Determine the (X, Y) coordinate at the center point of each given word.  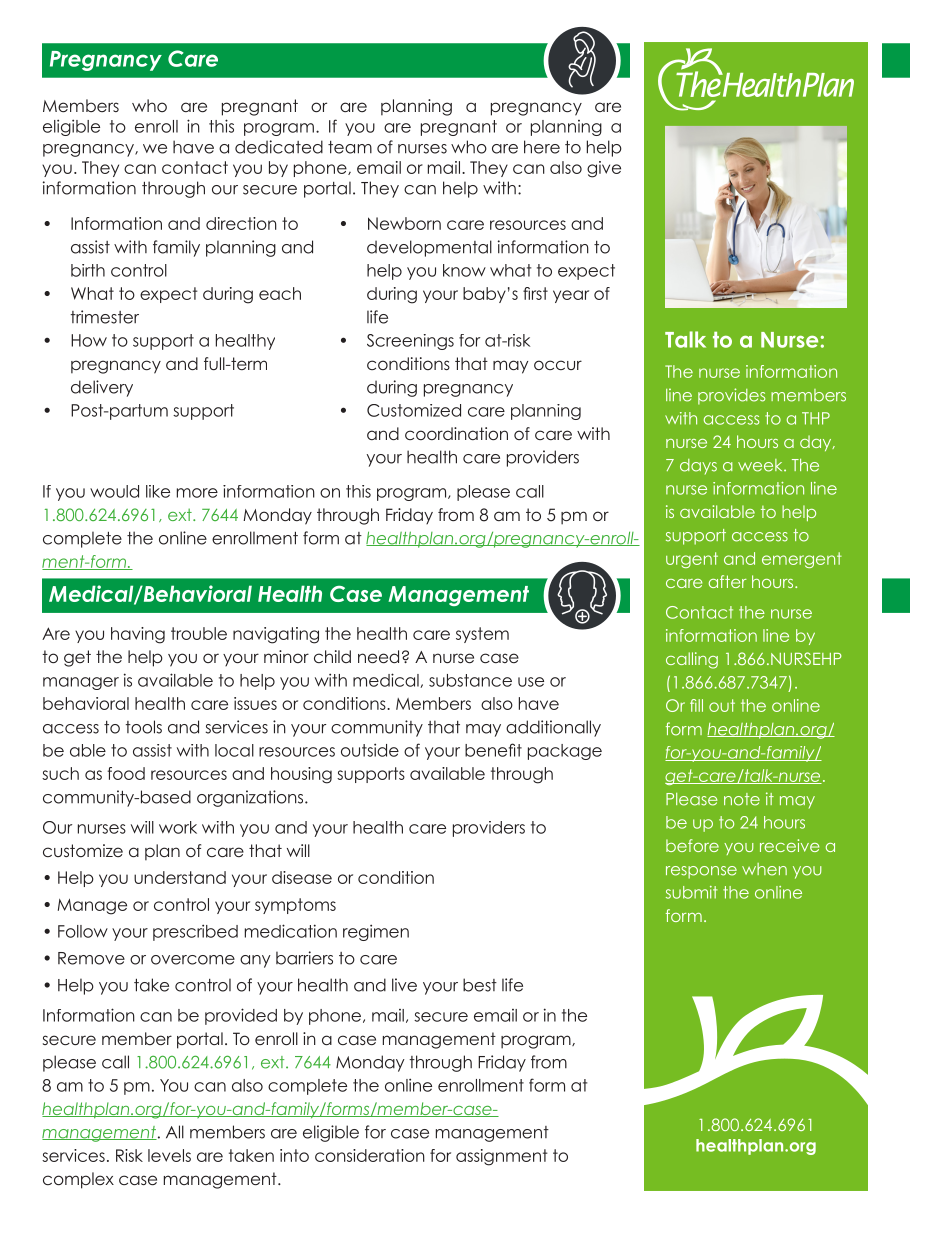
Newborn (404, 223)
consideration (370, 1155)
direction (241, 223)
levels (169, 1155)
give (604, 169)
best (480, 985)
